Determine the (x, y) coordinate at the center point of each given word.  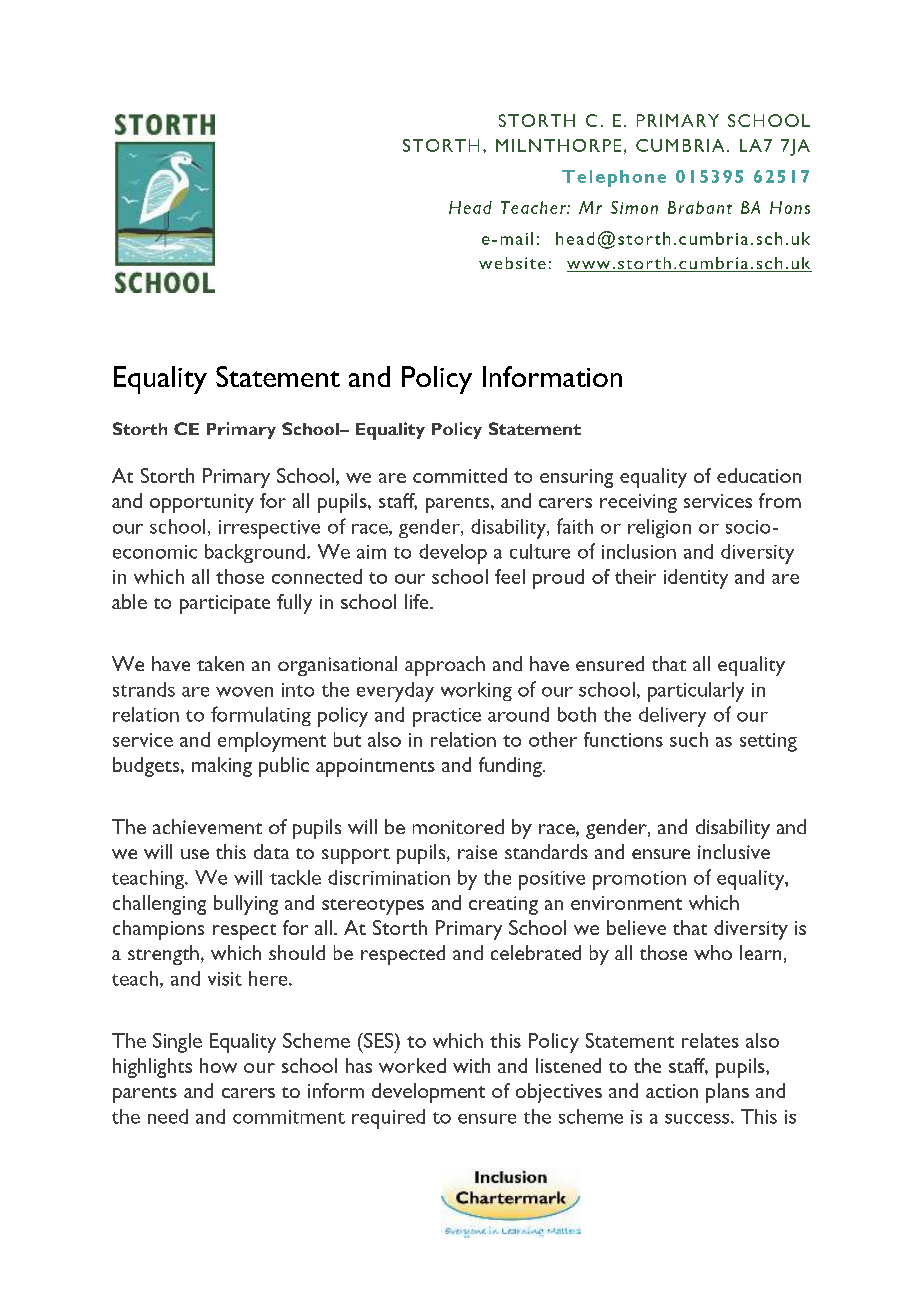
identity (696, 579)
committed (460, 475)
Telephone (614, 178)
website (512, 263)
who (713, 952)
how (218, 1065)
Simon (634, 207)
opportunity (202, 503)
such (689, 739)
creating (503, 905)
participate (225, 604)
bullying (246, 905)
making (222, 767)
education (759, 475)
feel (510, 576)
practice (447, 717)
